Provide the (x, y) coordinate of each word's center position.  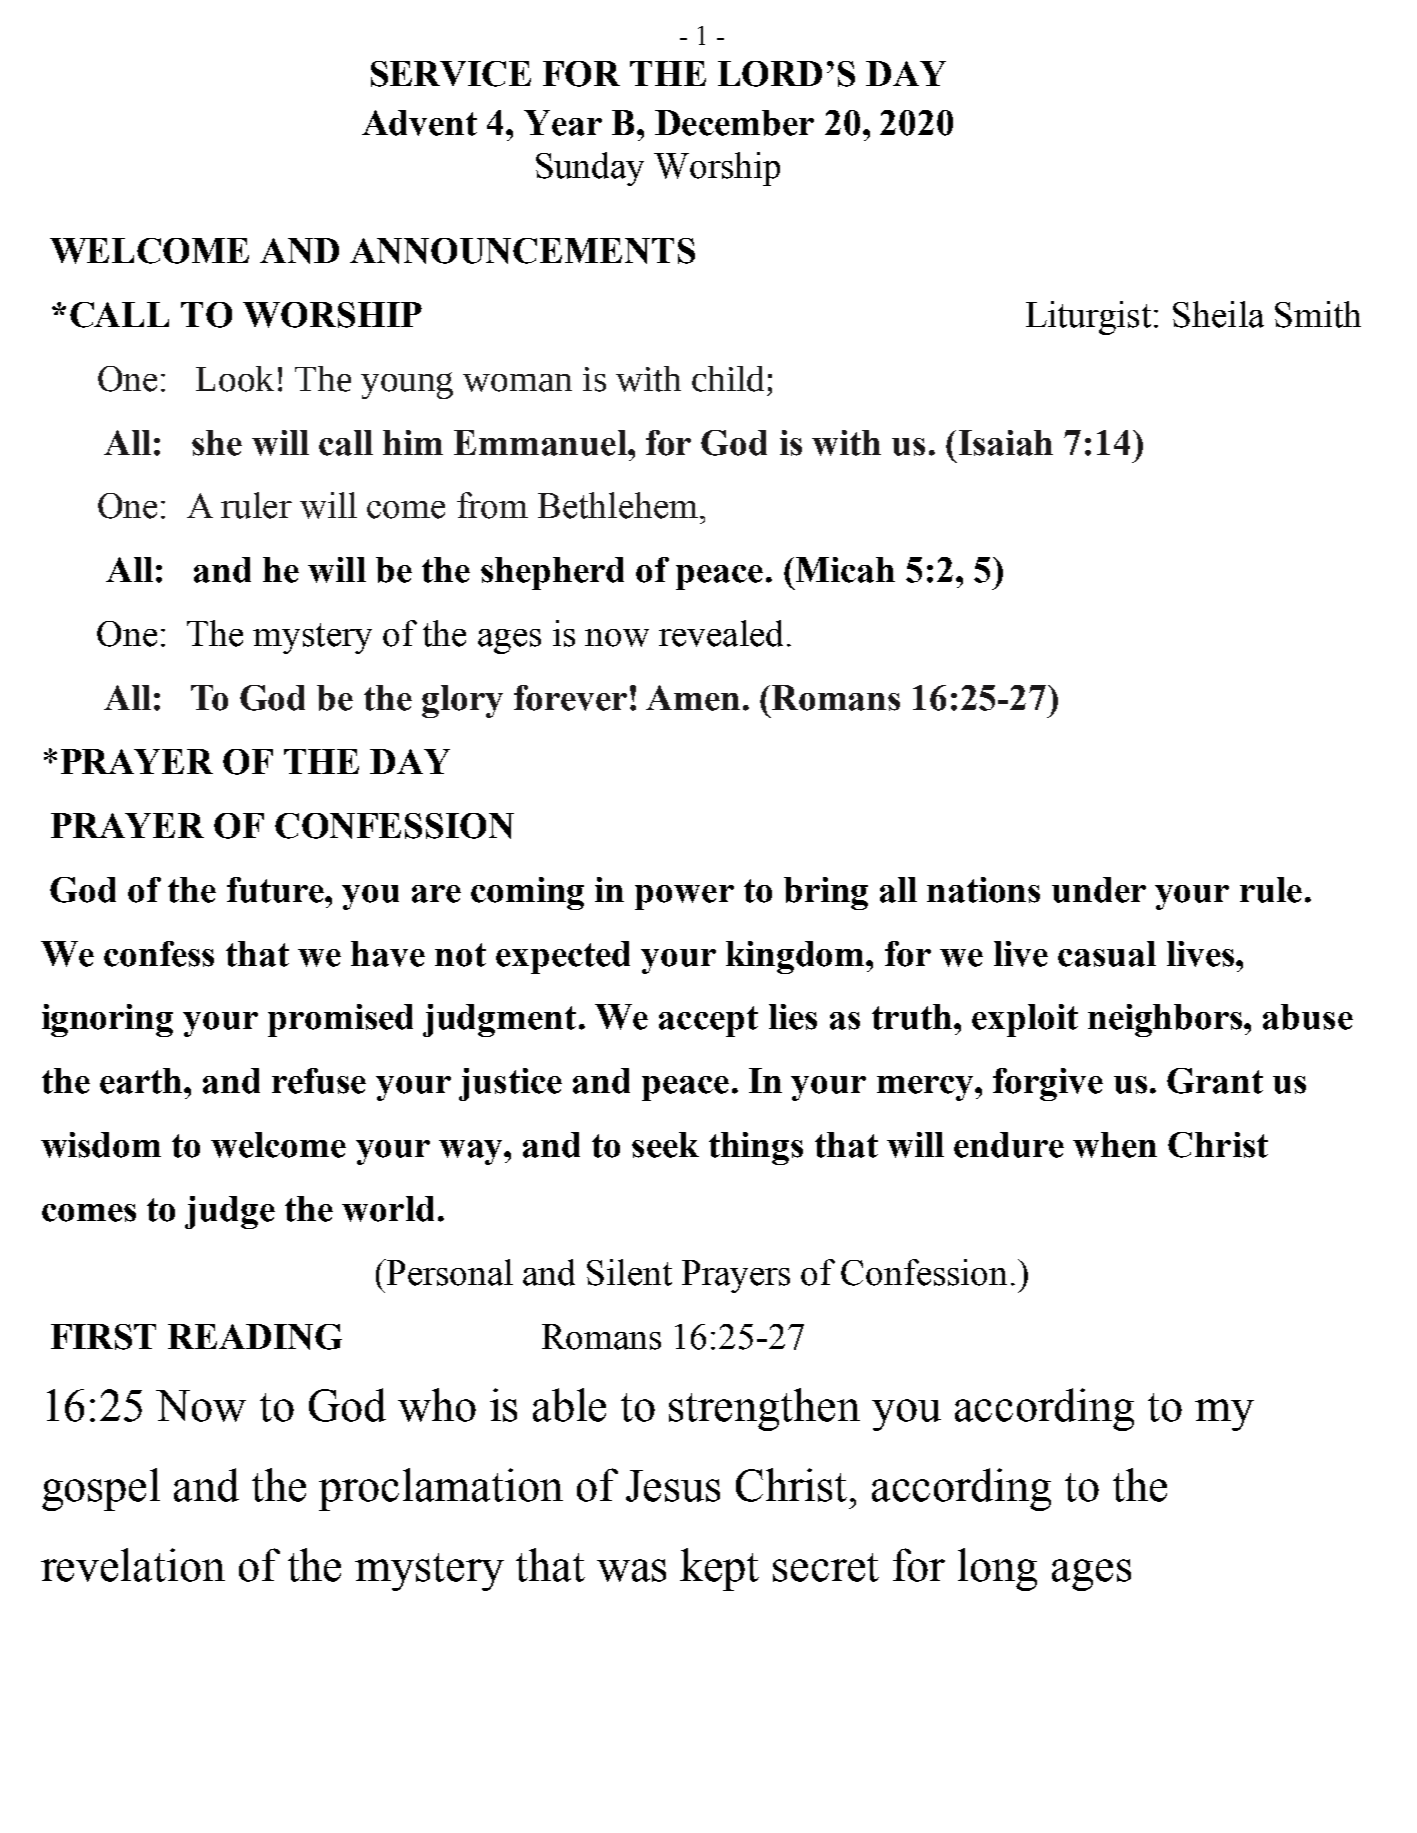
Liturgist (1090, 318)
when (1115, 1145)
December (734, 123)
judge (230, 1212)
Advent (419, 123)
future (276, 890)
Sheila (1218, 314)
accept (708, 1021)
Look (235, 379)
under (1099, 890)
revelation (133, 1565)
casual (1107, 954)
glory (462, 701)
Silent (629, 1272)
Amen (693, 698)
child (728, 379)
